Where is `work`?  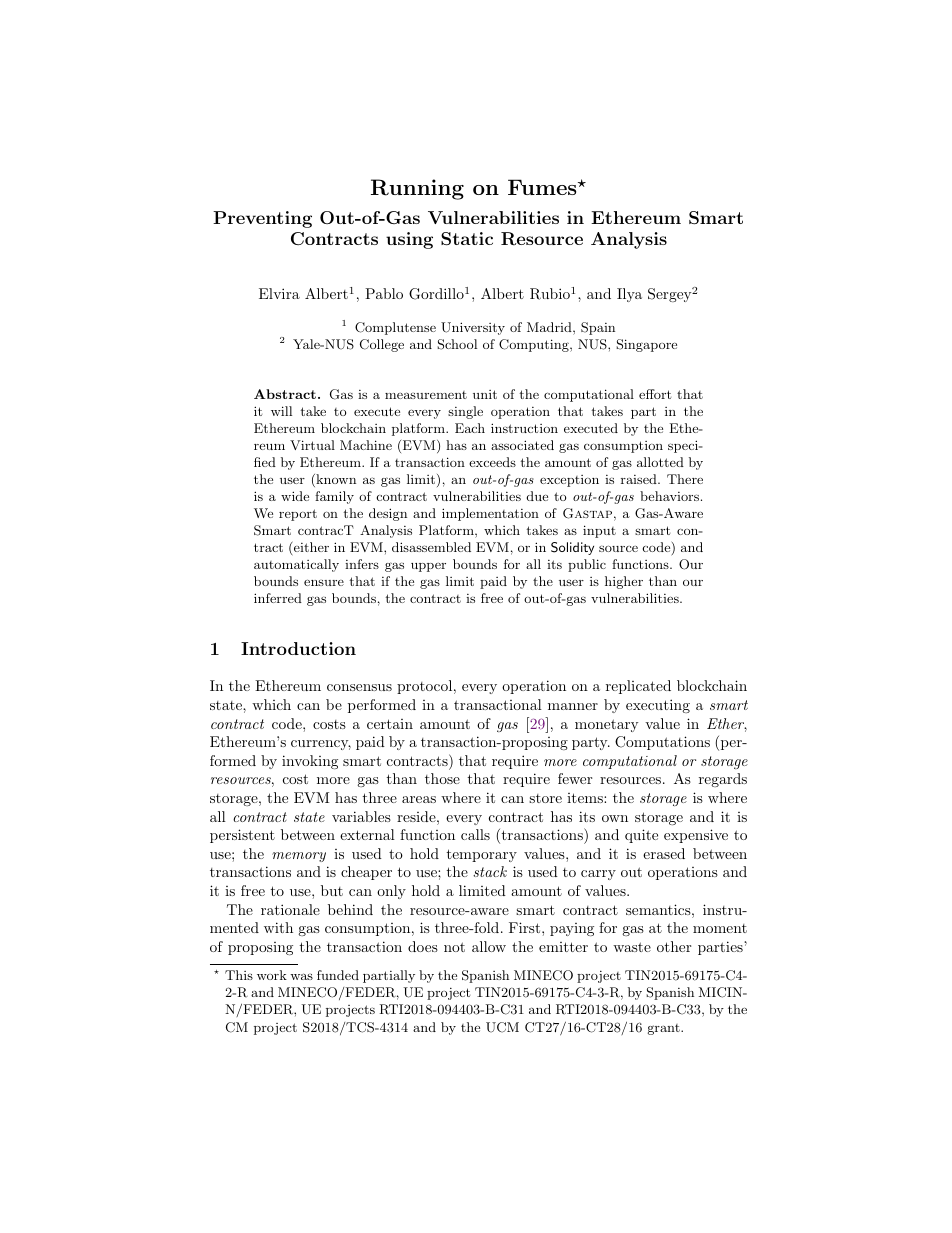 work is located at coordinates (272, 975).
